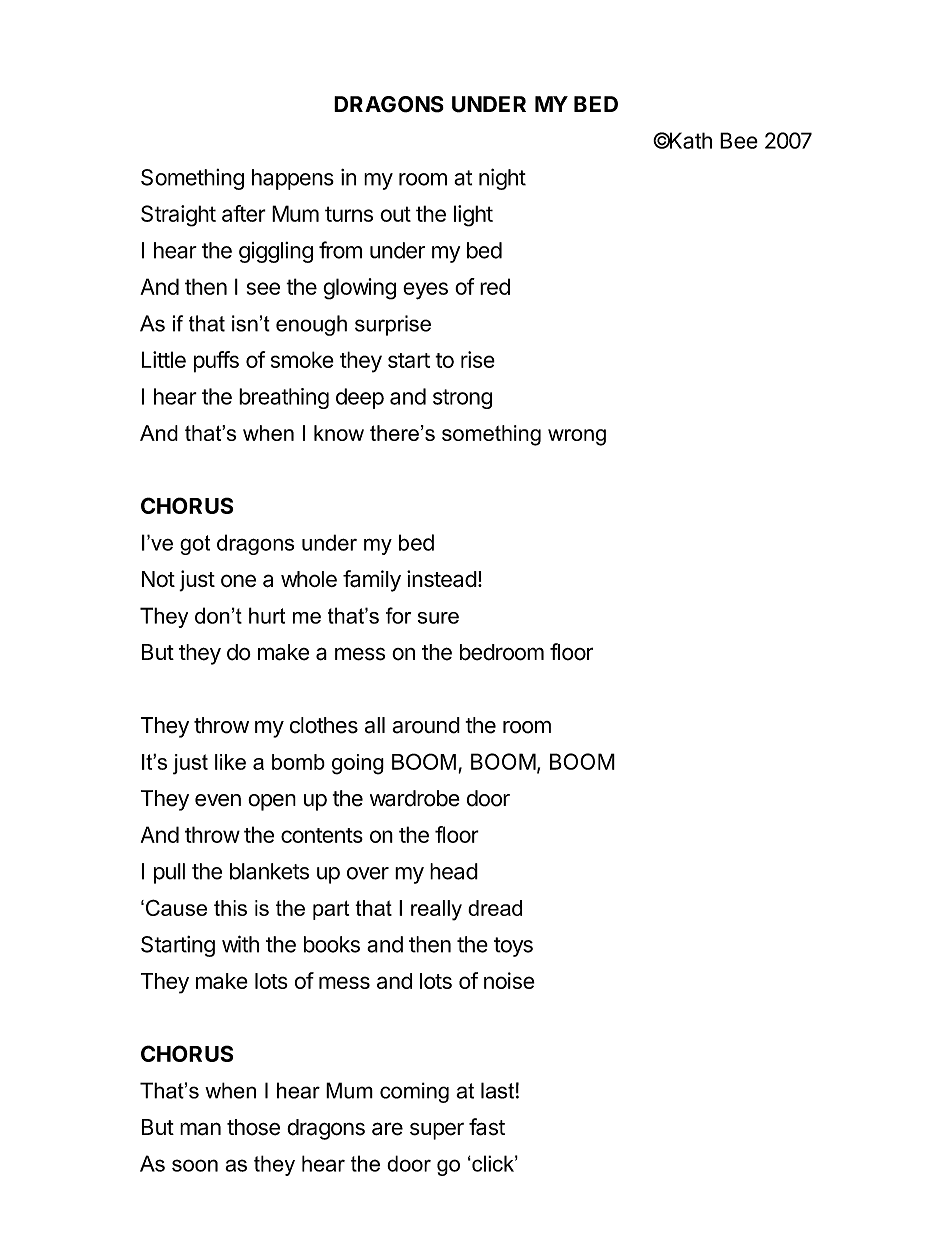  What do you see at coordinates (495, 908) in the image?
I see `dread` at bounding box center [495, 908].
